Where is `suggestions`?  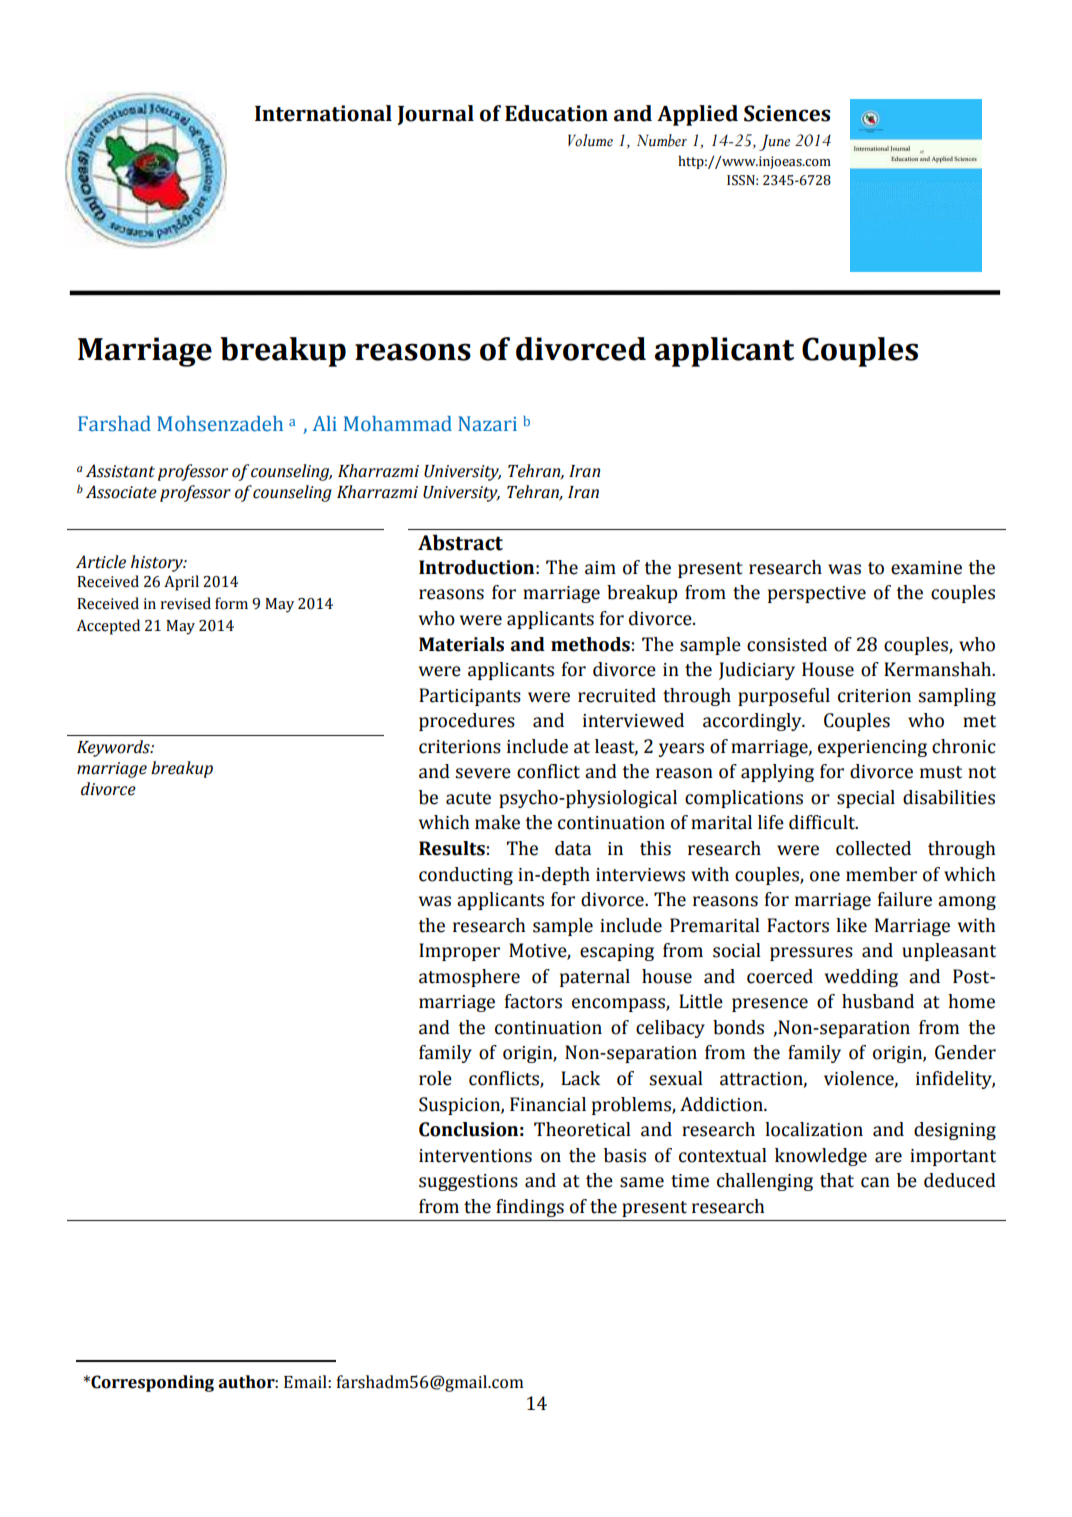 suggestions is located at coordinates (468, 1182).
